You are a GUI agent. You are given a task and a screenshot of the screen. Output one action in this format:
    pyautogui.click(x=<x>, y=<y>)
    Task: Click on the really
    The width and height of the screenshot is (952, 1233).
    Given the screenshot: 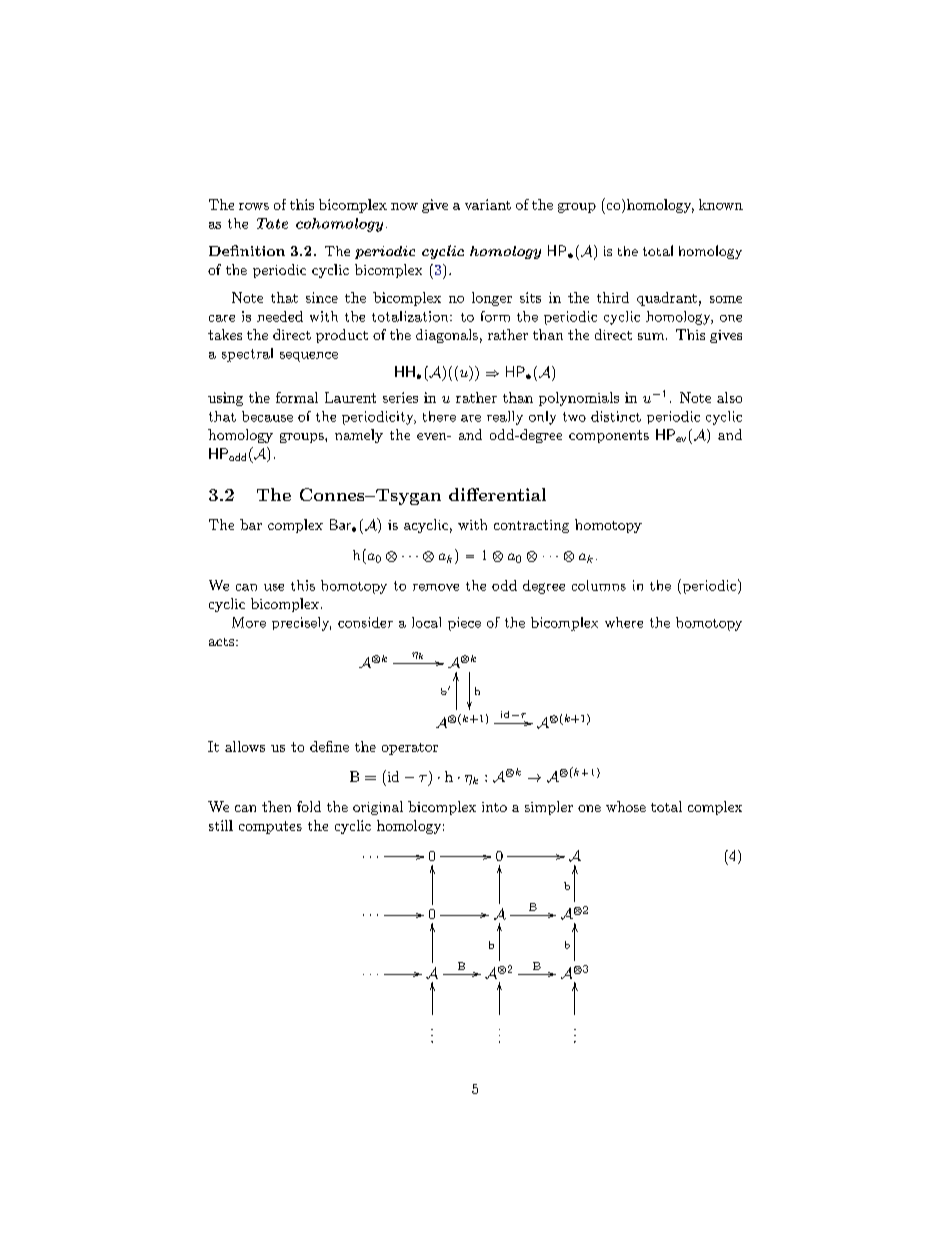 What is the action you would take?
    pyautogui.click(x=505, y=418)
